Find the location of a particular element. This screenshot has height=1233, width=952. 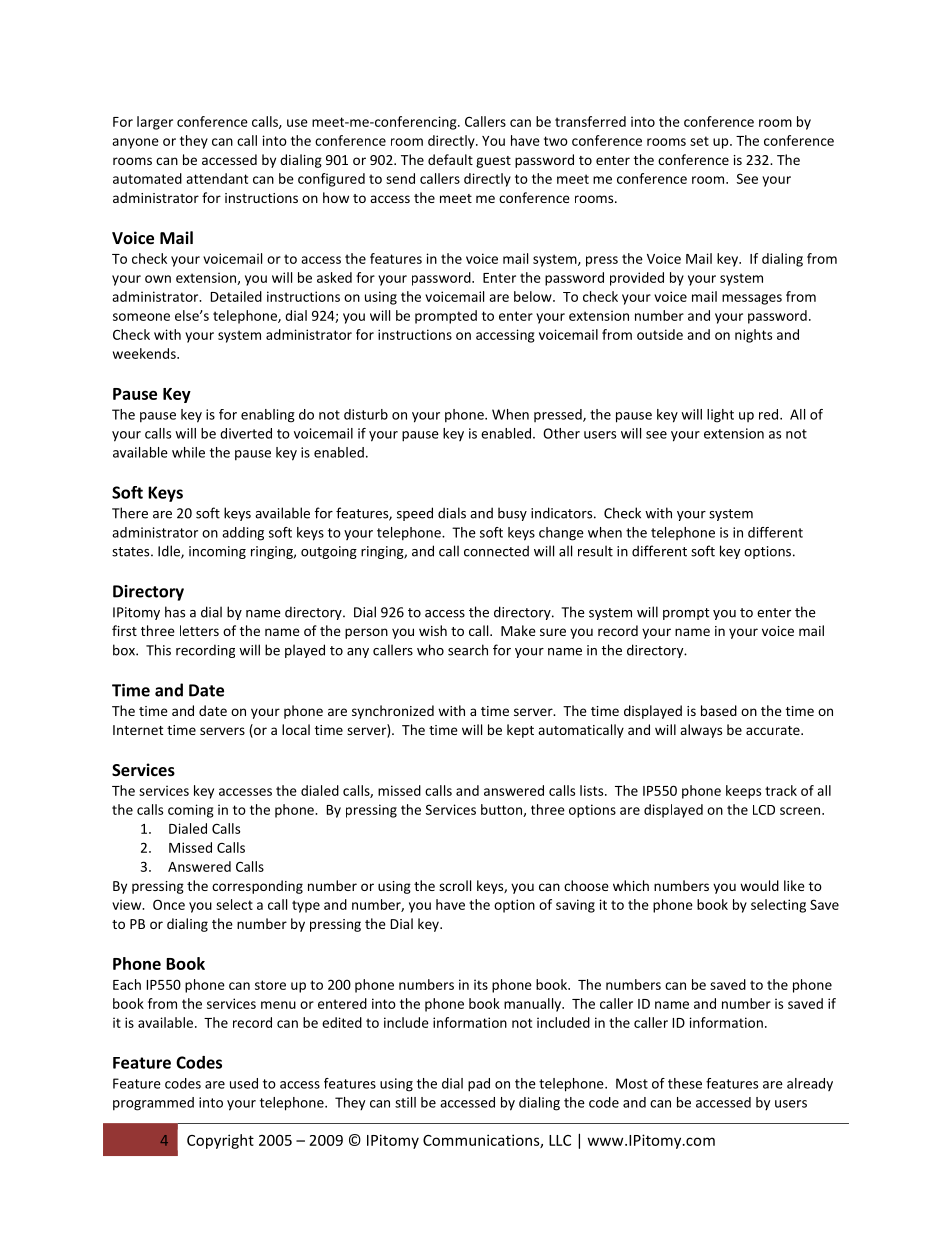

default is located at coordinates (450, 159).
